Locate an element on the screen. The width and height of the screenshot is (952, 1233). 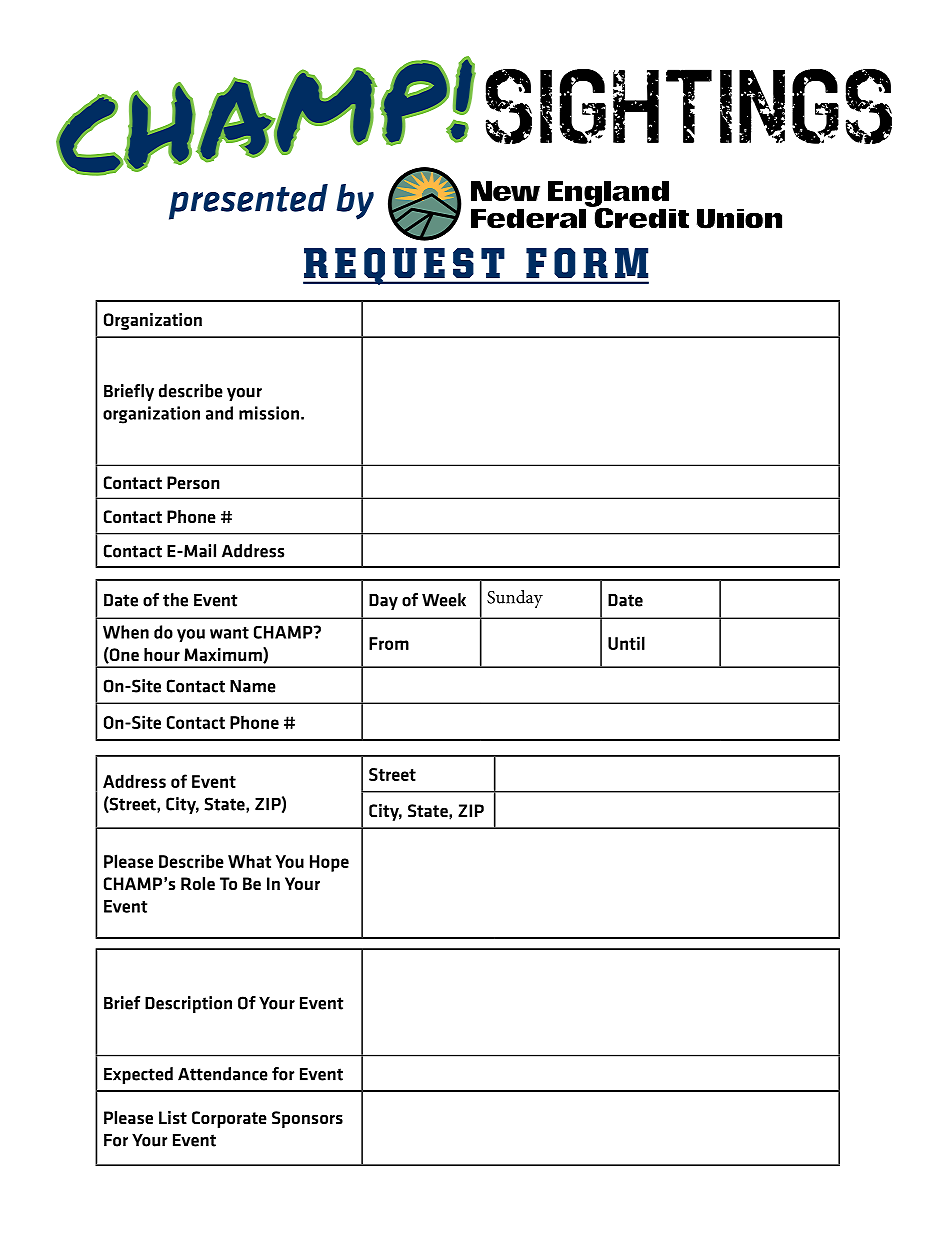
the is located at coordinates (175, 600).
